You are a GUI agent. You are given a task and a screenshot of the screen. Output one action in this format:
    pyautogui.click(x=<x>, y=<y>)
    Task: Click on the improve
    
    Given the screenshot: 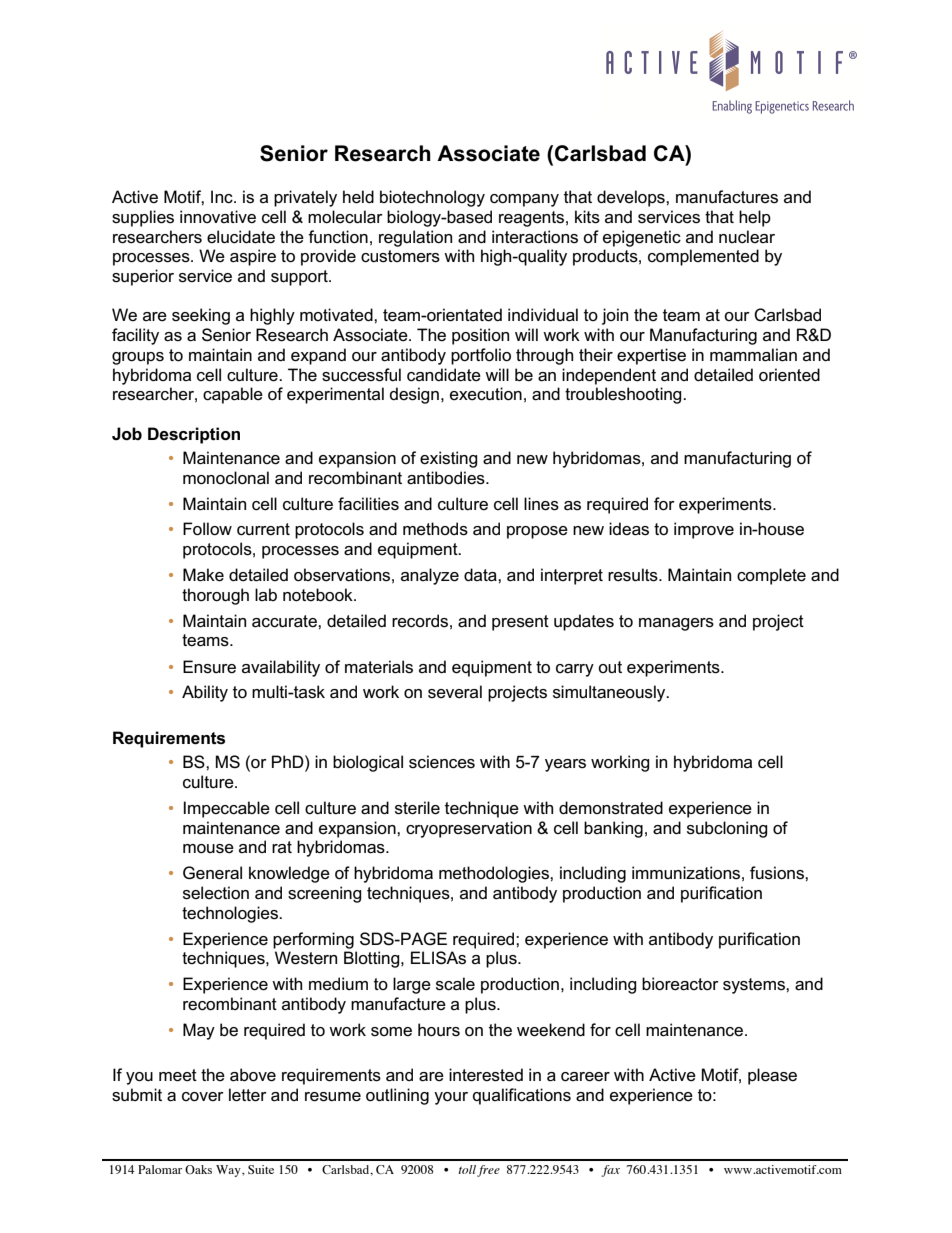 What is the action you would take?
    pyautogui.click(x=704, y=530)
